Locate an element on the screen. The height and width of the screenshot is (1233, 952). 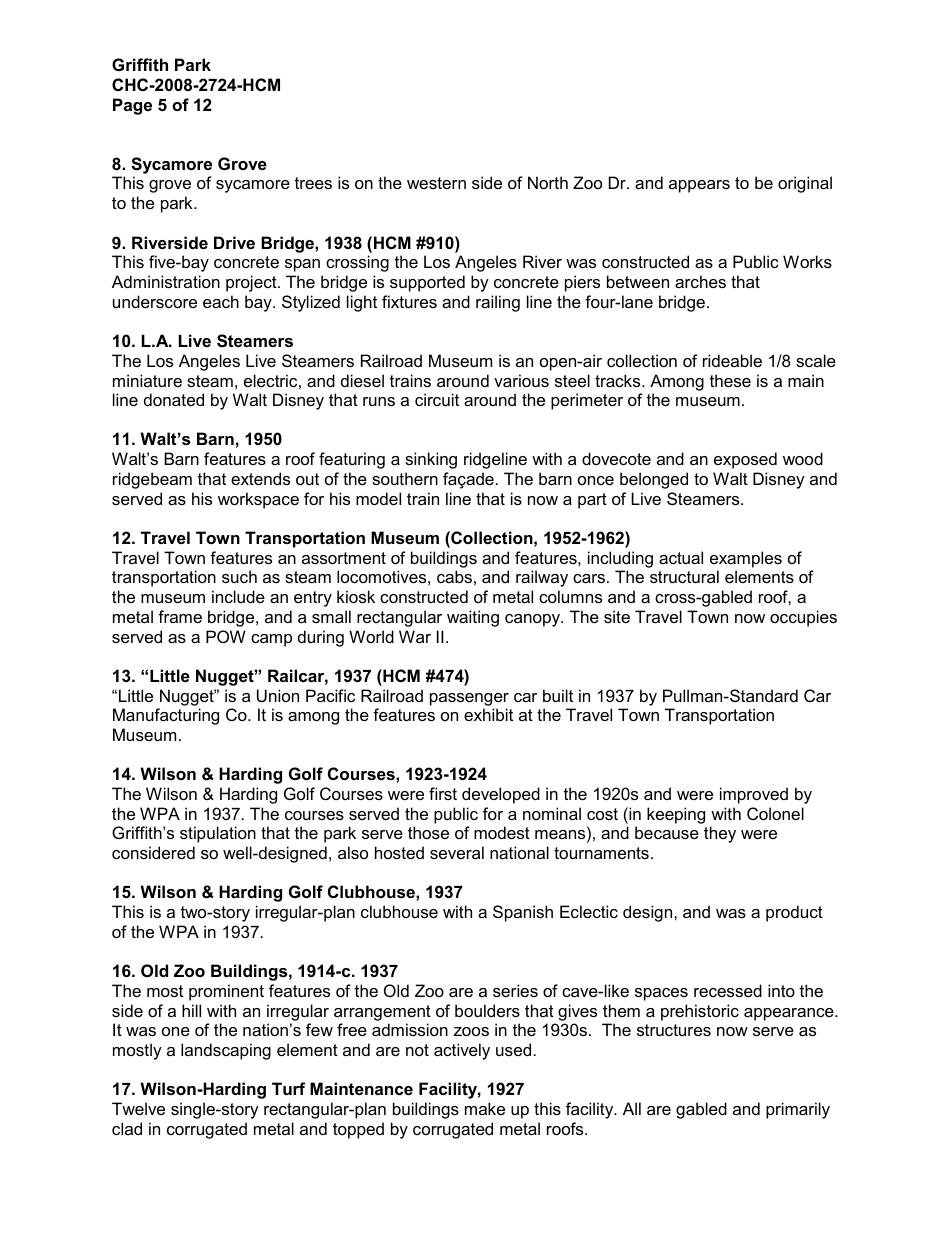
stipulation is located at coordinates (218, 834).
